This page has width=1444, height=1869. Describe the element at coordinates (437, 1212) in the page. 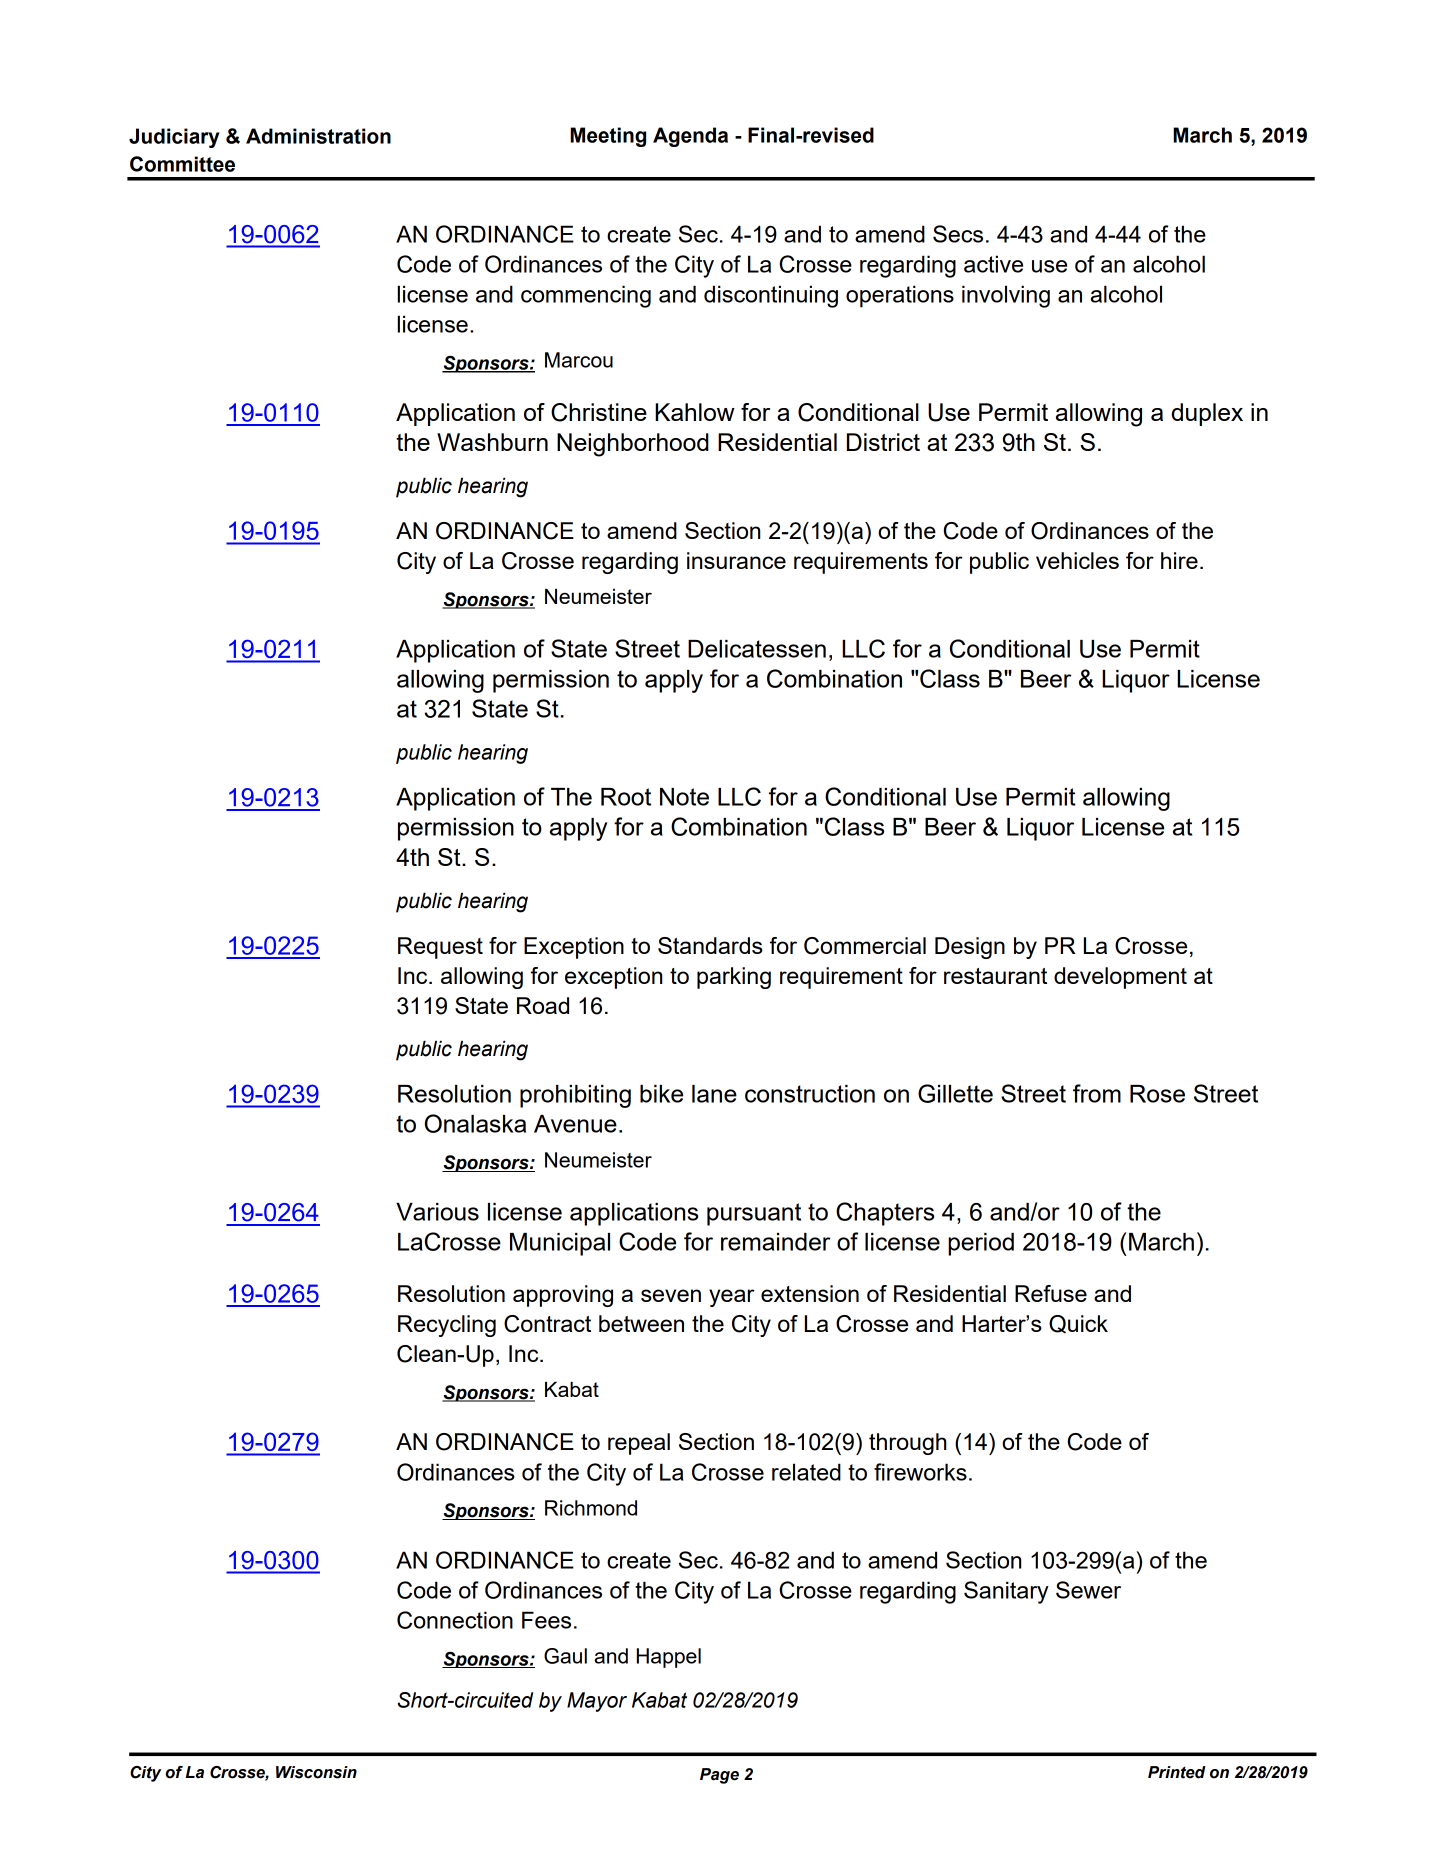

I see `Various` at that location.
